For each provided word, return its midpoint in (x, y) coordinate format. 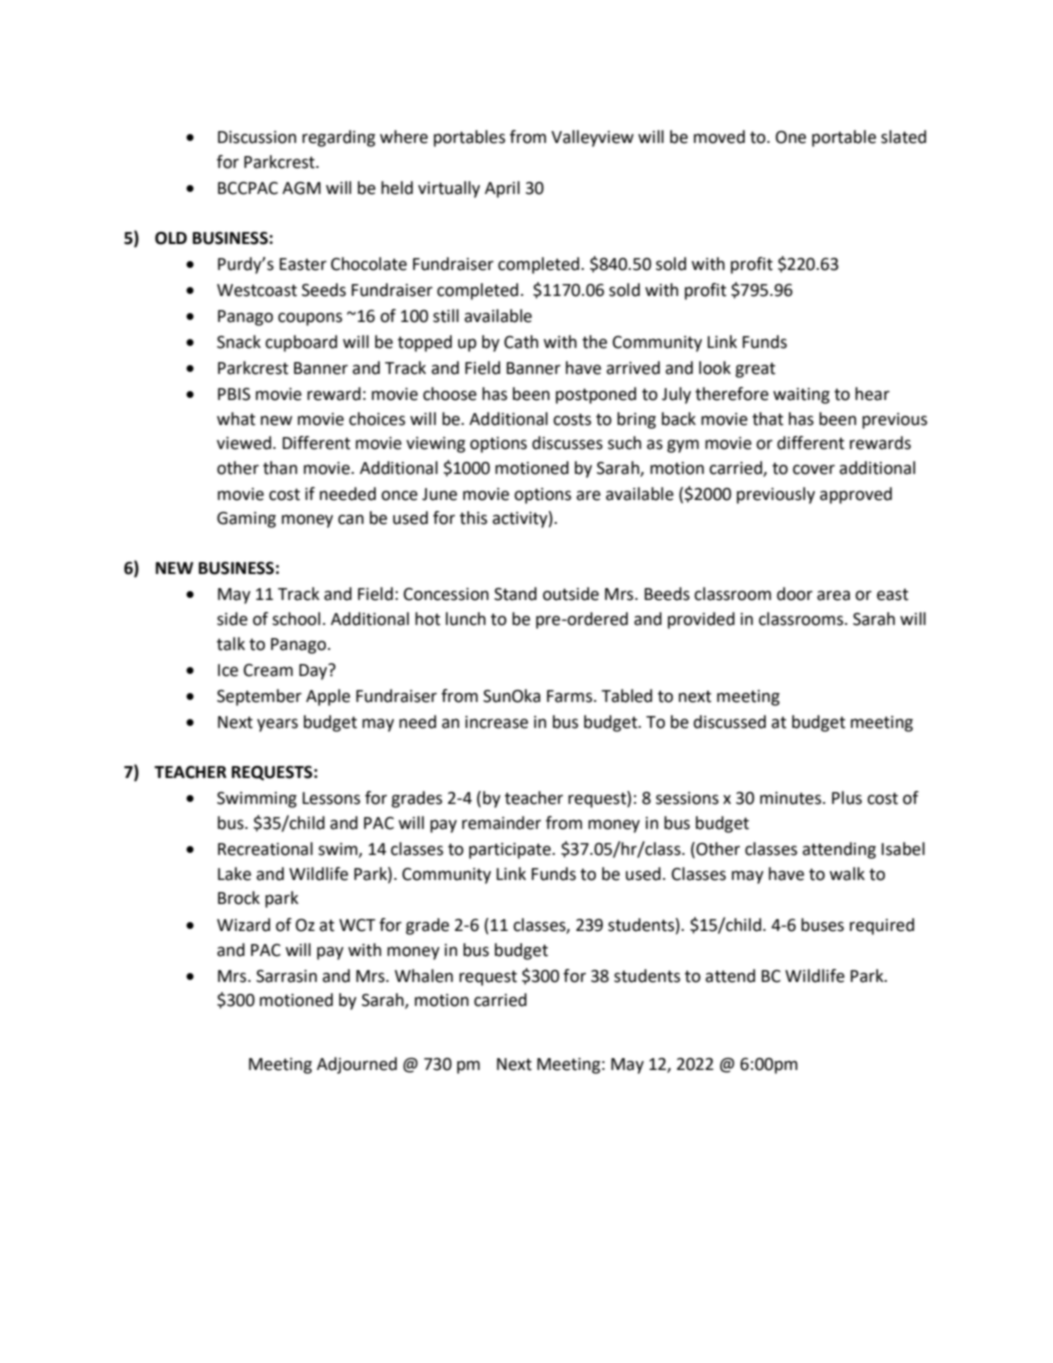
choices (377, 419)
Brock (239, 898)
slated (903, 137)
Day (314, 671)
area (833, 595)
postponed (596, 395)
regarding (338, 138)
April (502, 189)
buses (822, 925)
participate (511, 851)
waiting (801, 396)
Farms (571, 696)
